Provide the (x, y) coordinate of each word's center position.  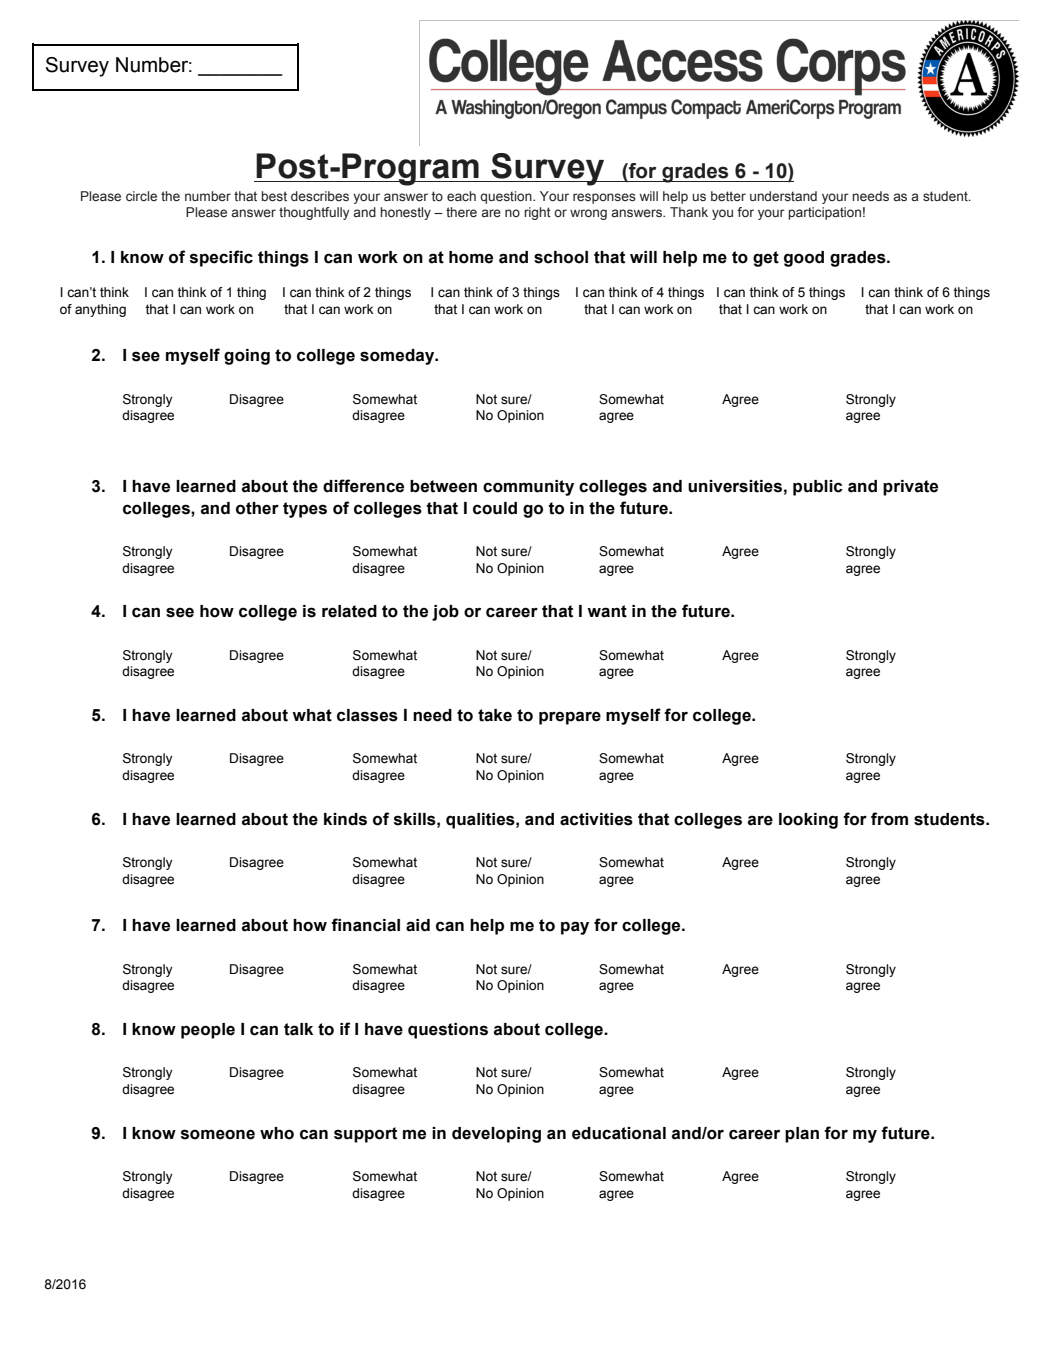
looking (808, 821)
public (818, 488)
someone (218, 1134)
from (889, 819)
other (257, 508)
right (537, 213)
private (910, 488)
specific (221, 258)
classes (367, 715)
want (607, 611)
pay (575, 928)
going (247, 357)
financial (365, 925)
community (528, 488)
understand (783, 196)
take (495, 715)
